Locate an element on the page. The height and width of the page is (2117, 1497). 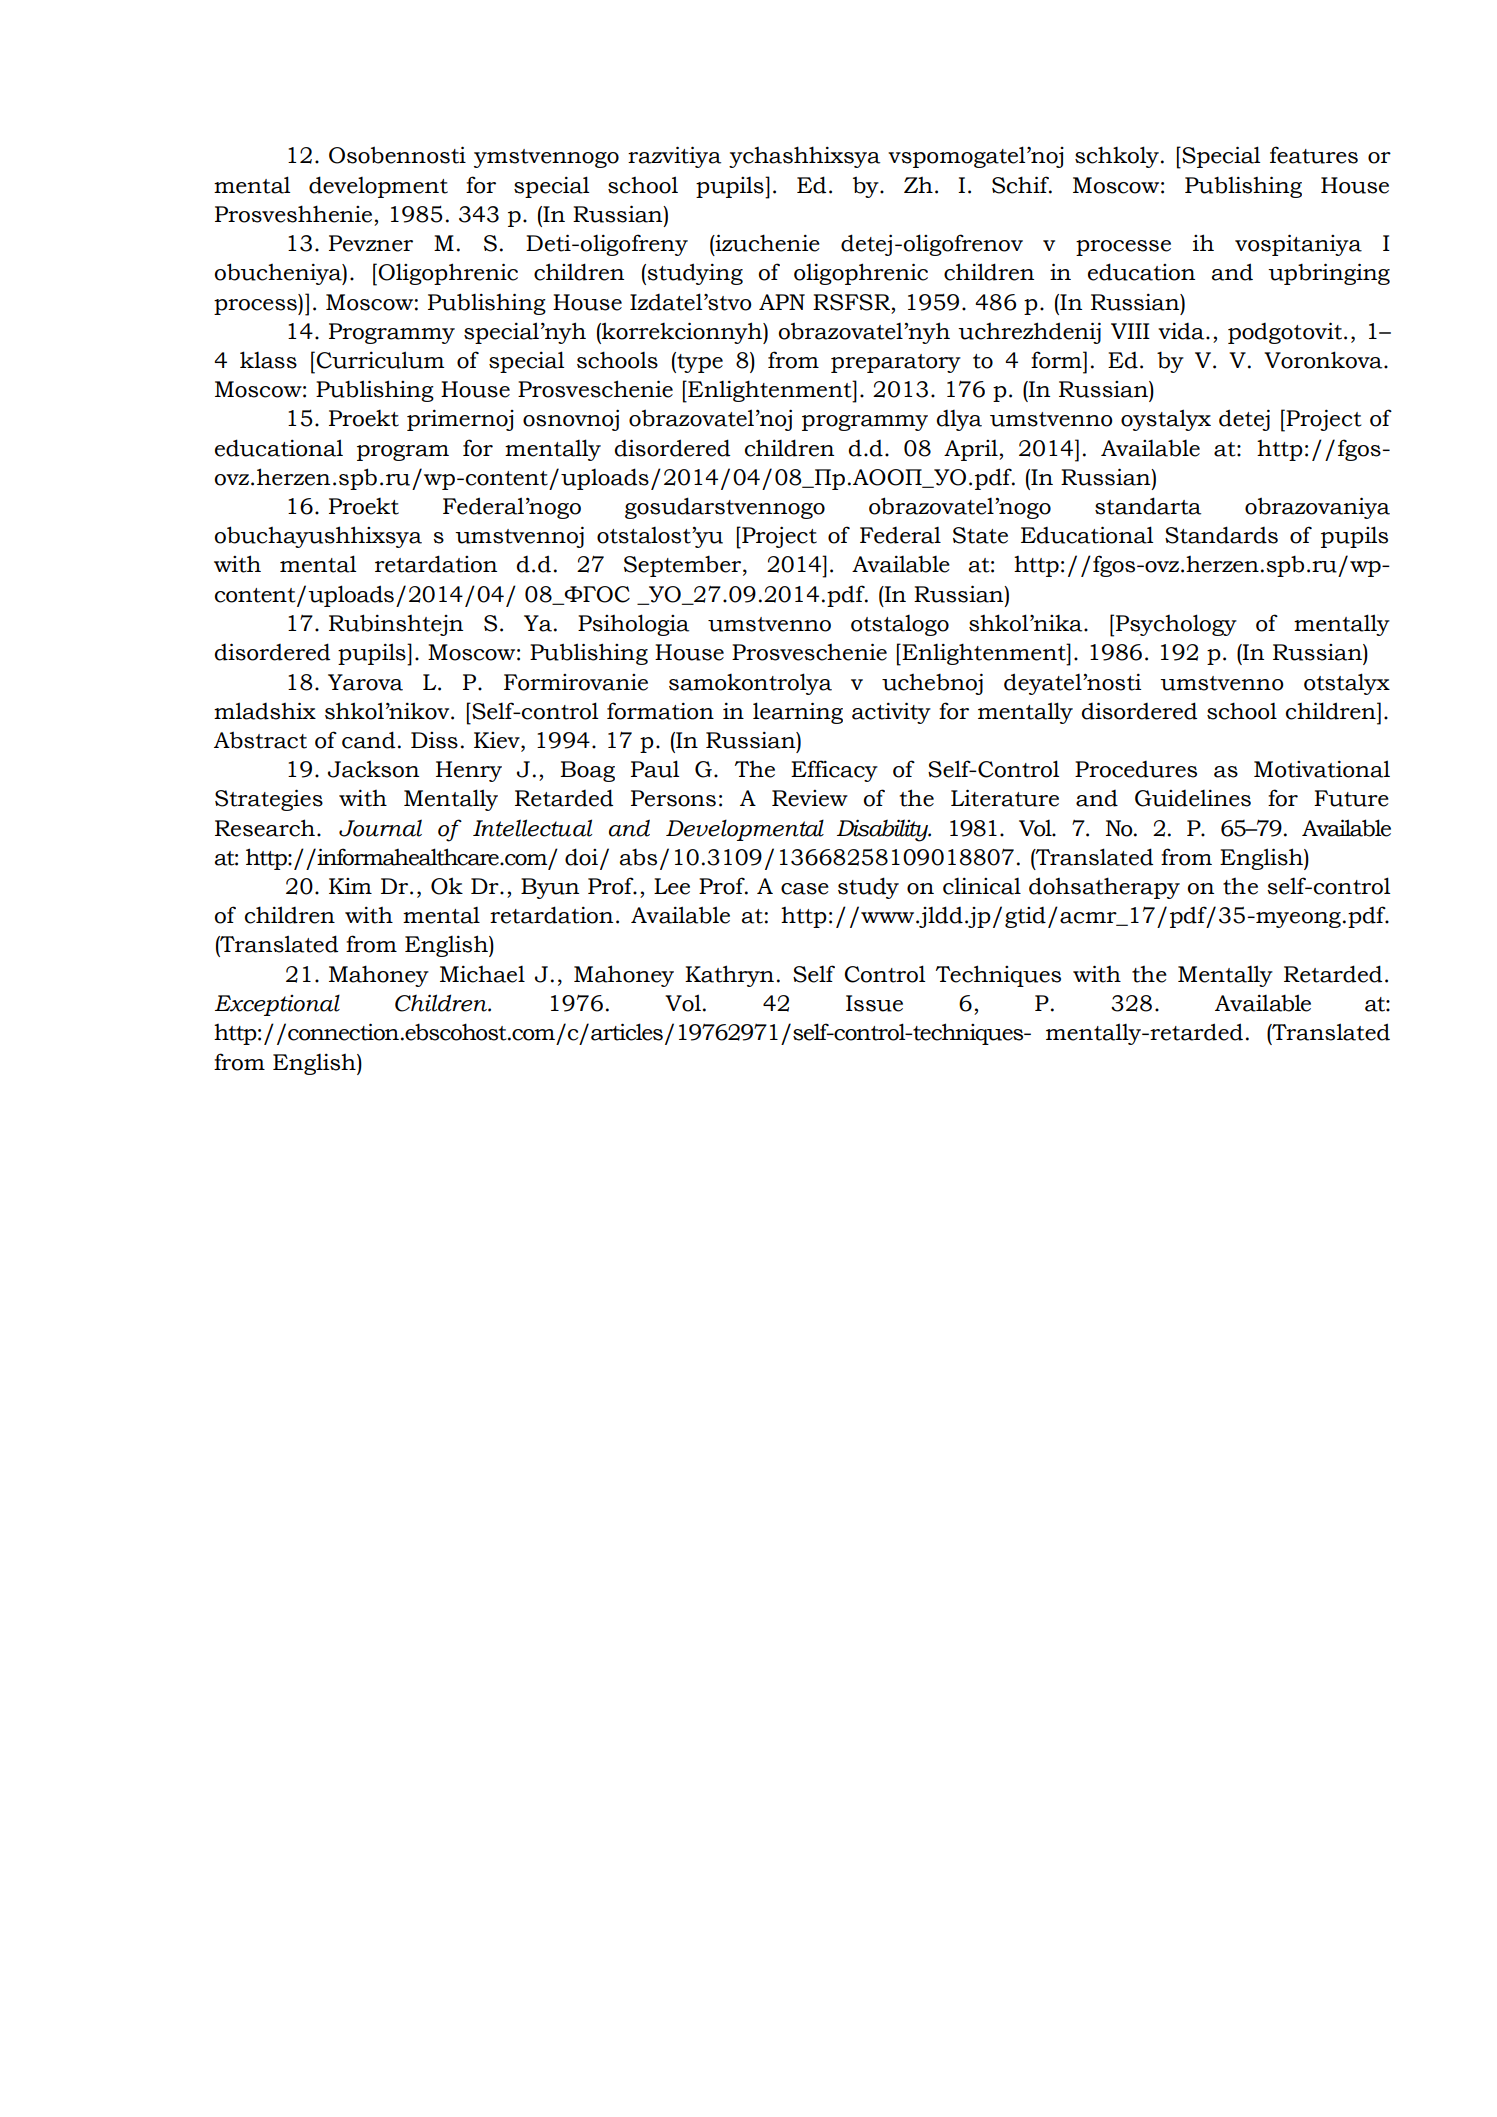
Journal is located at coordinates (380, 828).
